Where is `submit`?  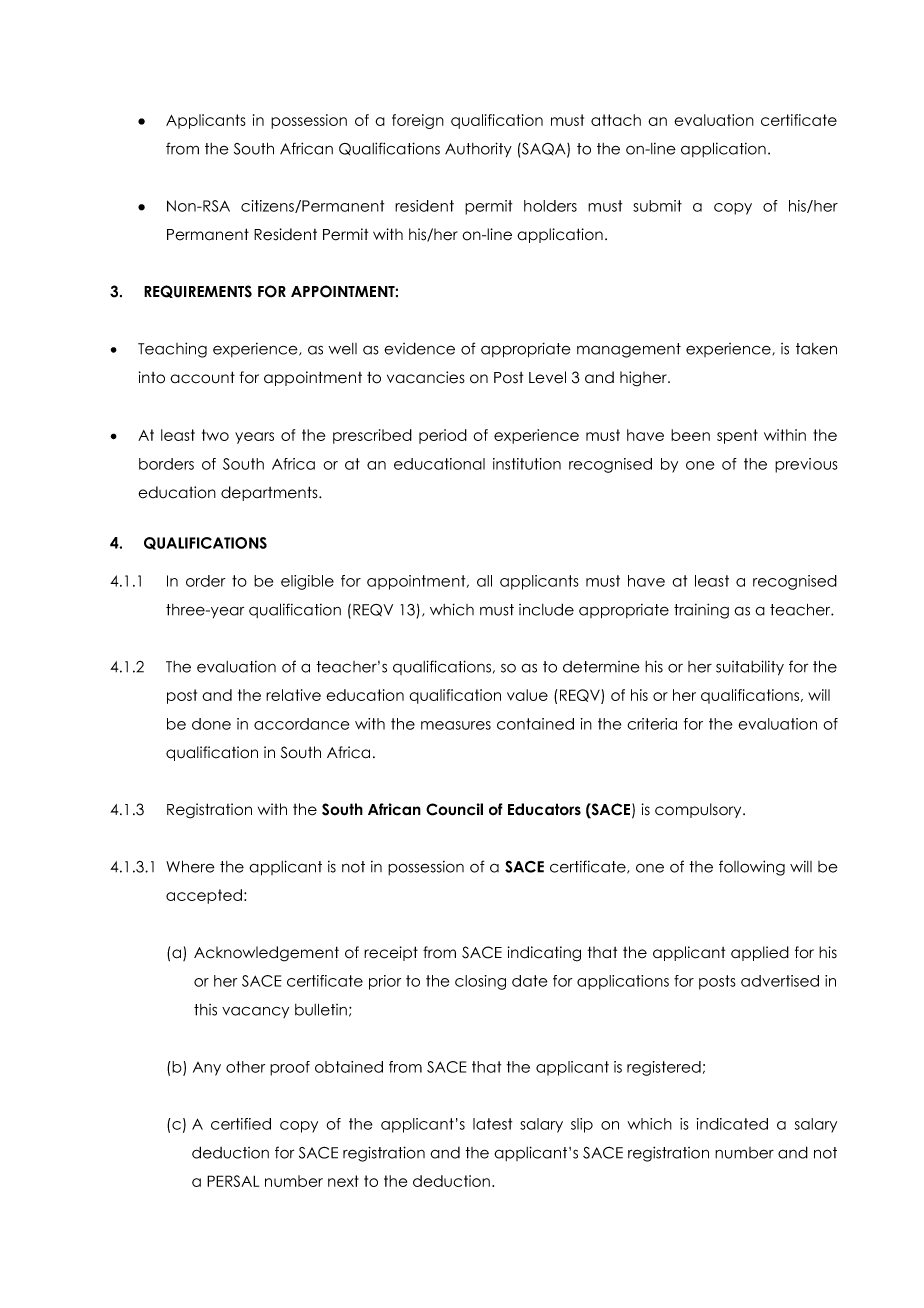 submit is located at coordinates (657, 206).
